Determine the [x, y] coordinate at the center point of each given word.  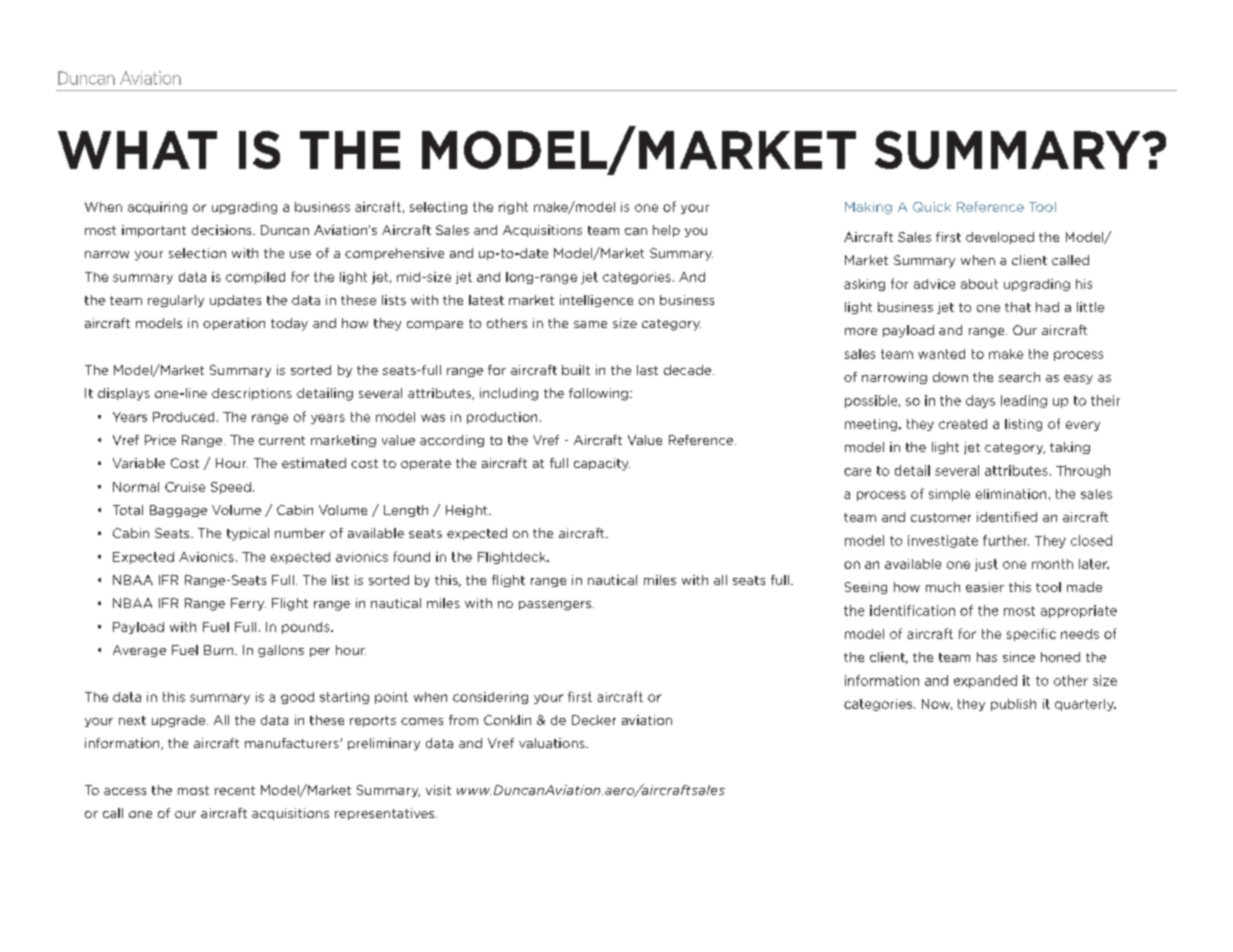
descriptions [252, 394]
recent [235, 790]
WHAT [137, 150]
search [1019, 377]
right [513, 208]
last [647, 370]
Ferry [248, 604]
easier [985, 587]
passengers [556, 606]
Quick [932, 207]
